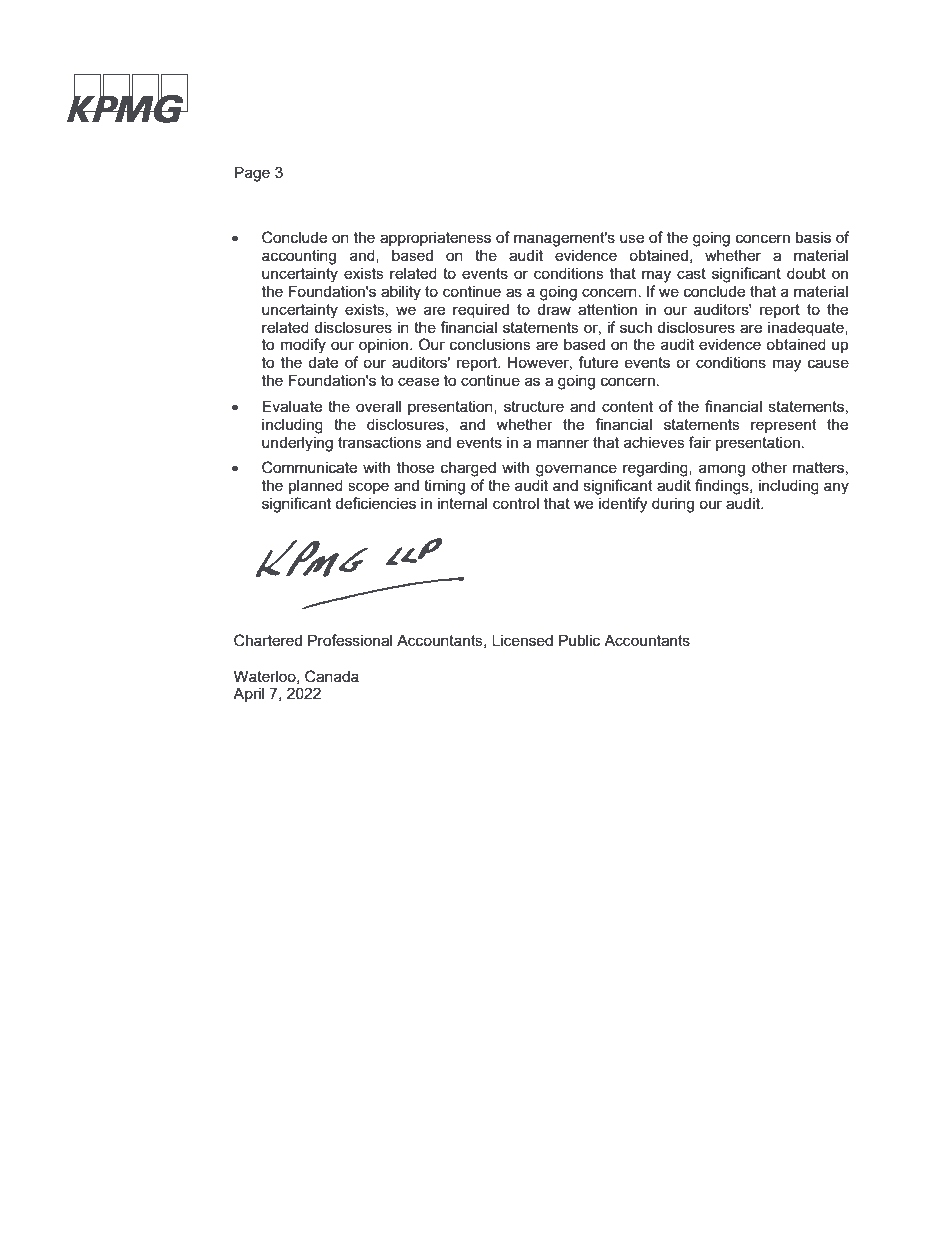  I want to click on Licensed, so click(522, 640).
